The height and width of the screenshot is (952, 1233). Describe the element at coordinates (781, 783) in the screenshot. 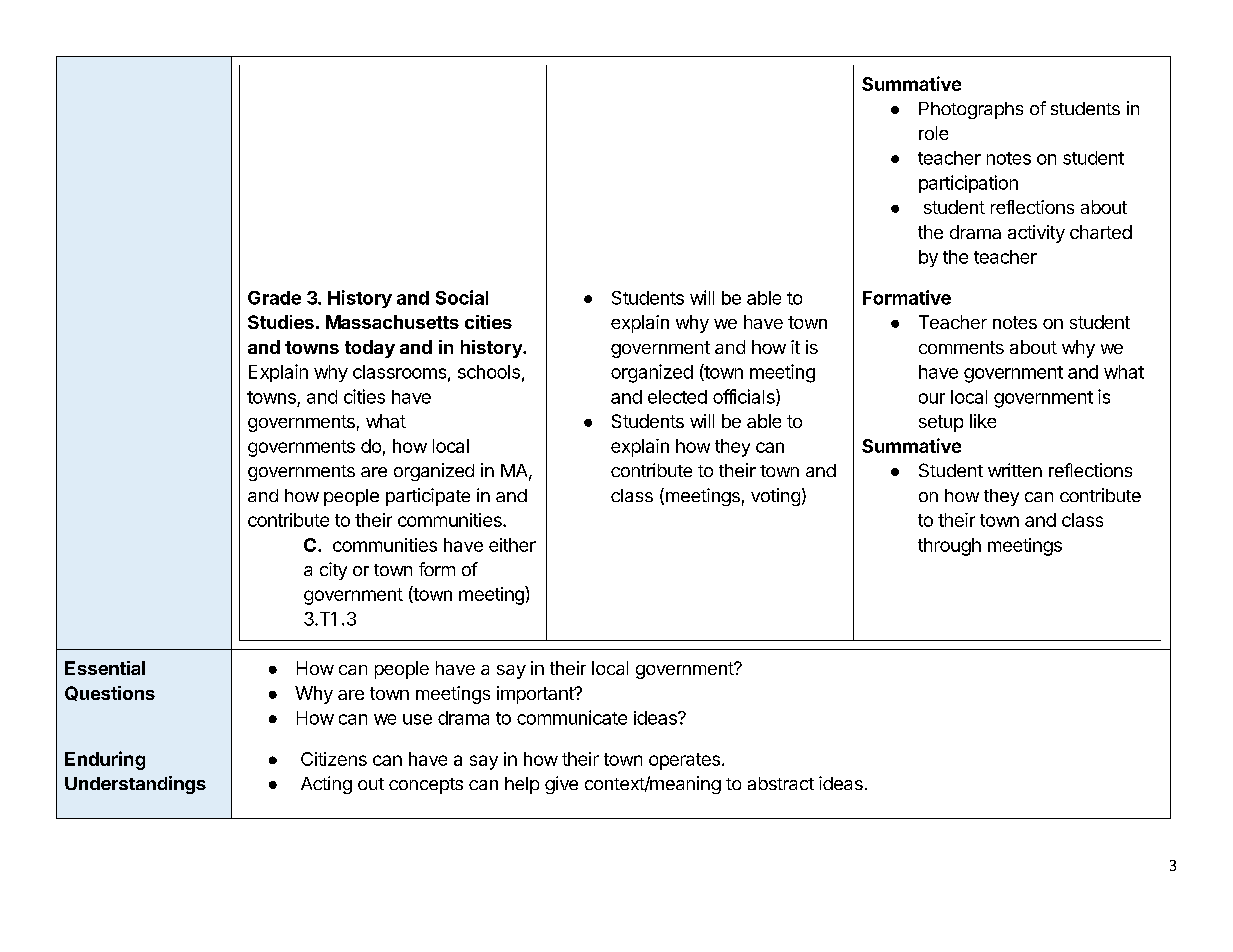

I see `abstract` at that location.
